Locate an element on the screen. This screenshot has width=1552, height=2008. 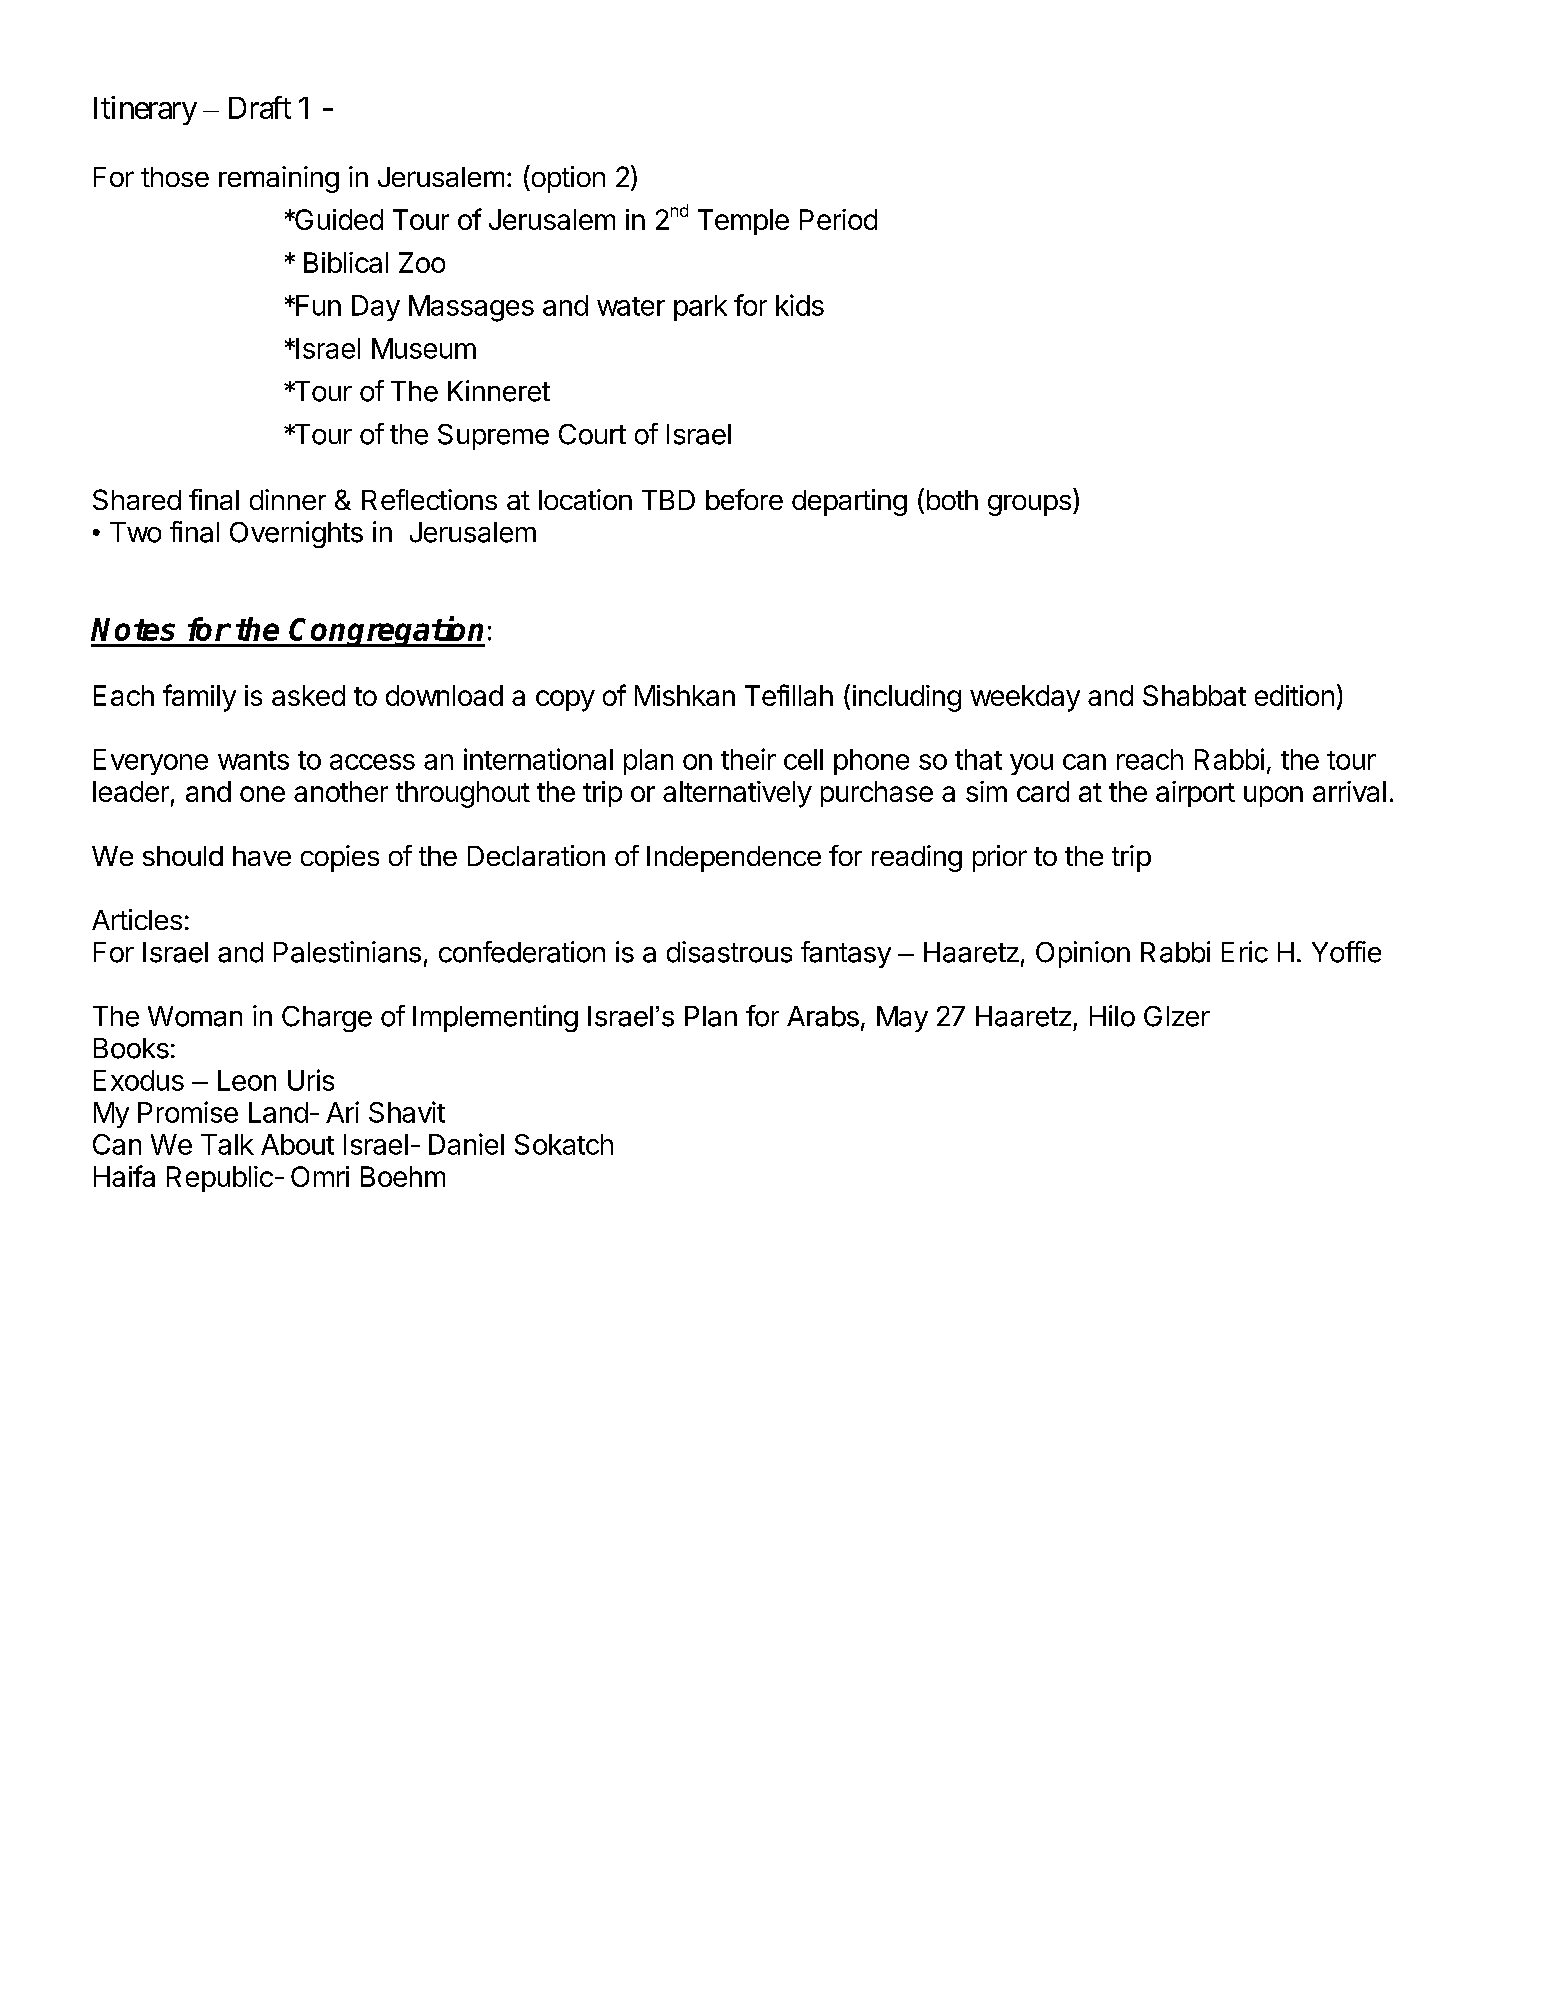
Independence is located at coordinates (734, 859).
